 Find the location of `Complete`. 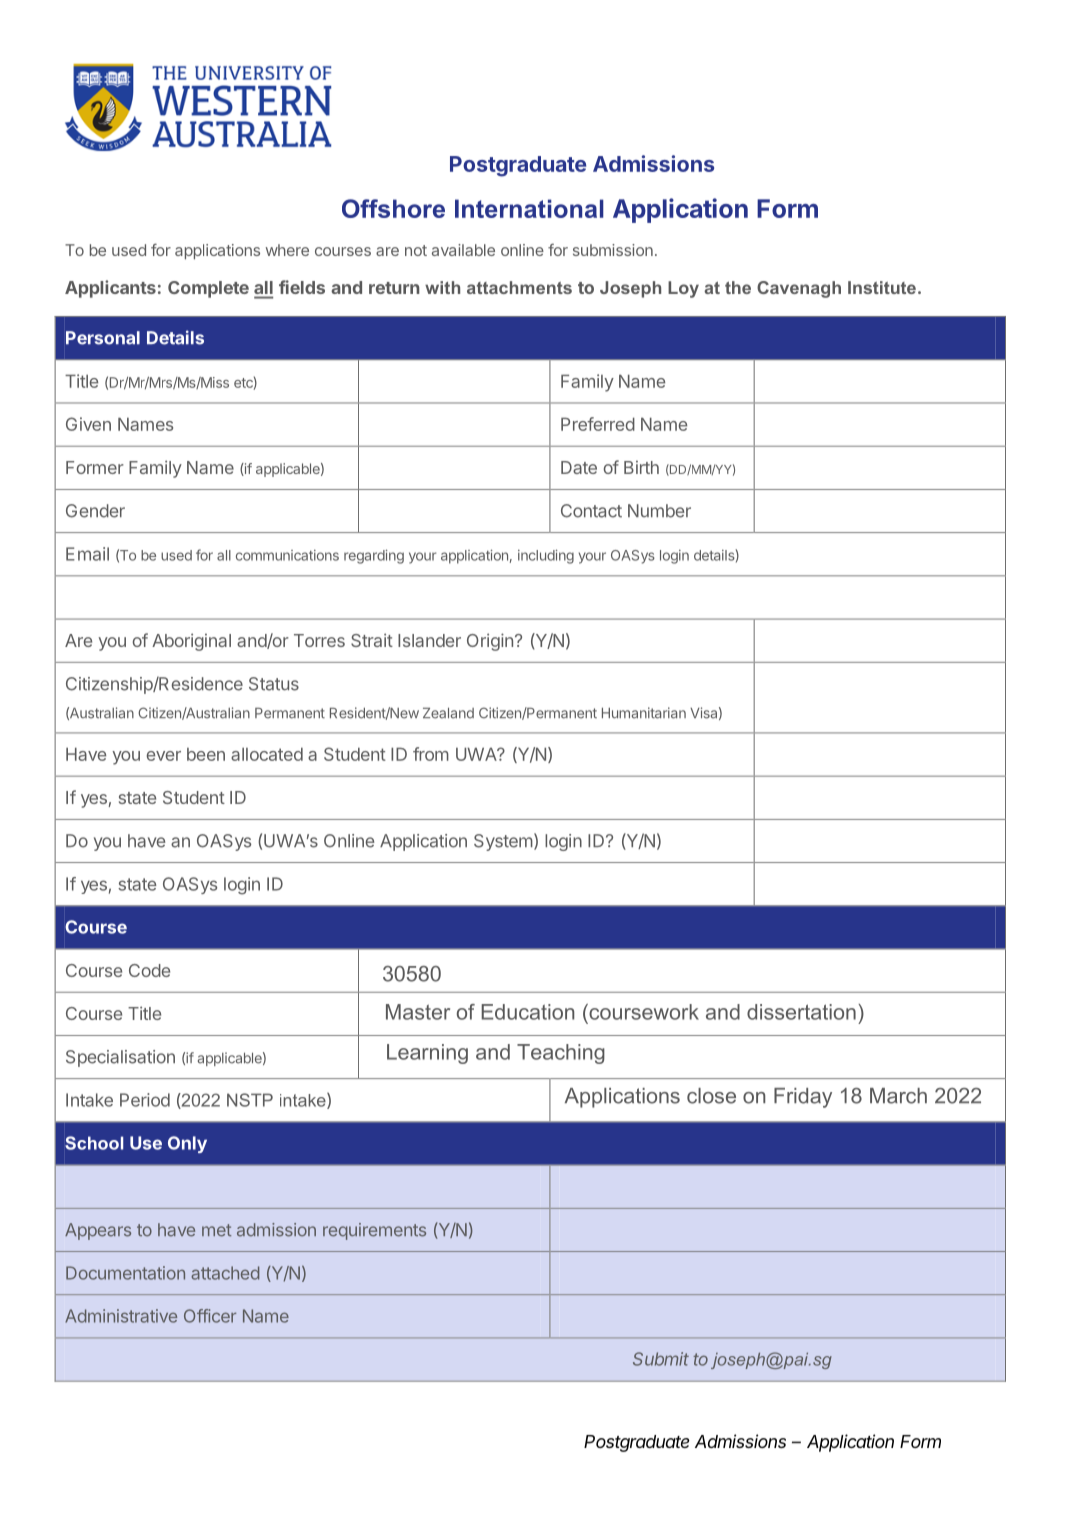

Complete is located at coordinates (208, 289).
